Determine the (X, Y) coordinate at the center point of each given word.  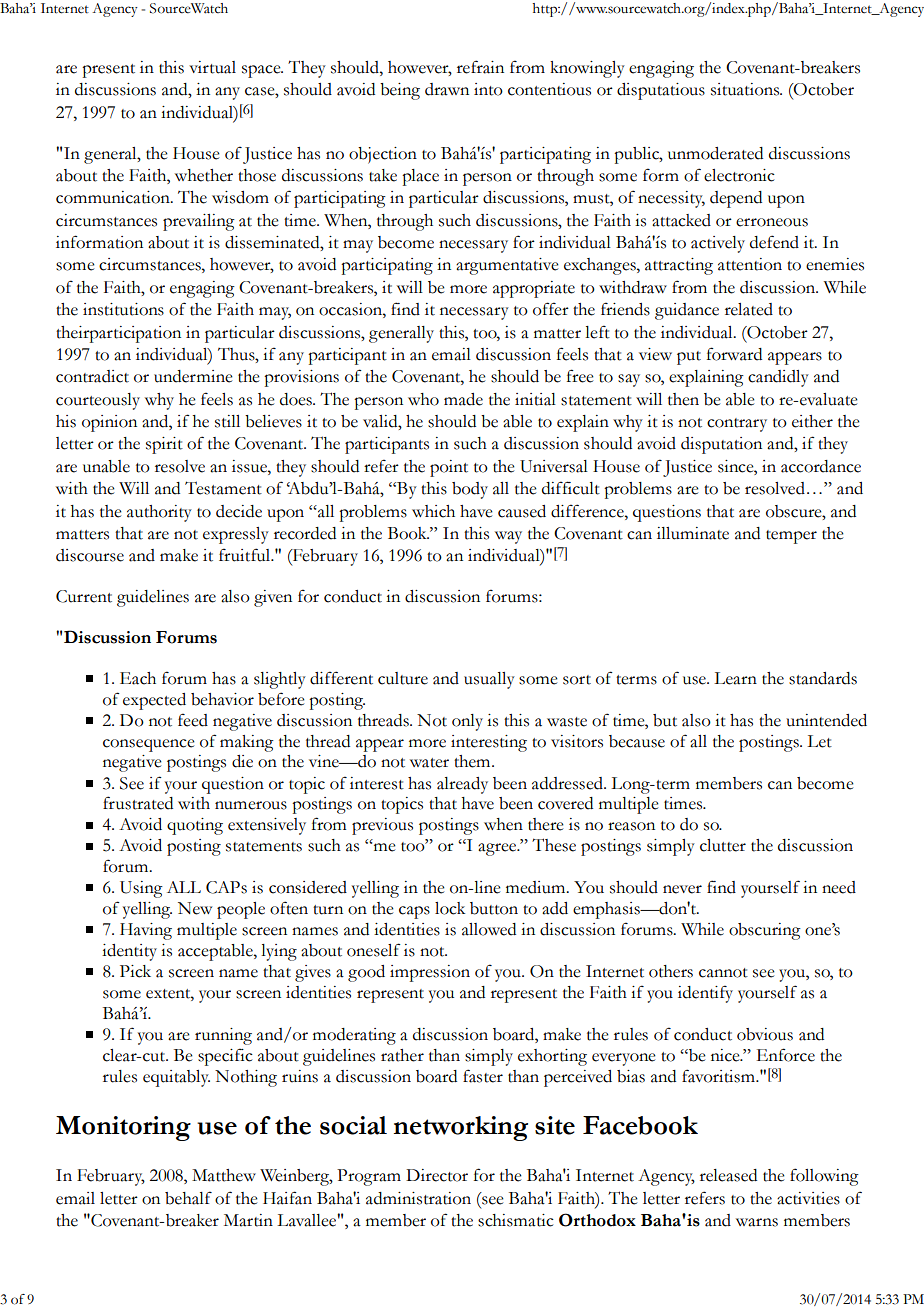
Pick (135, 971)
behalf (188, 1198)
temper (791, 537)
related (749, 309)
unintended (826, 720)
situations (746, 89)
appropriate (534, 289)
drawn (447, 89)
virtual (212, 67)
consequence (149, 745)
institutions (123, 309)
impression (430, 973)
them (473, 761)
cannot (723, 973)
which (433, 511)
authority (159, 513)
